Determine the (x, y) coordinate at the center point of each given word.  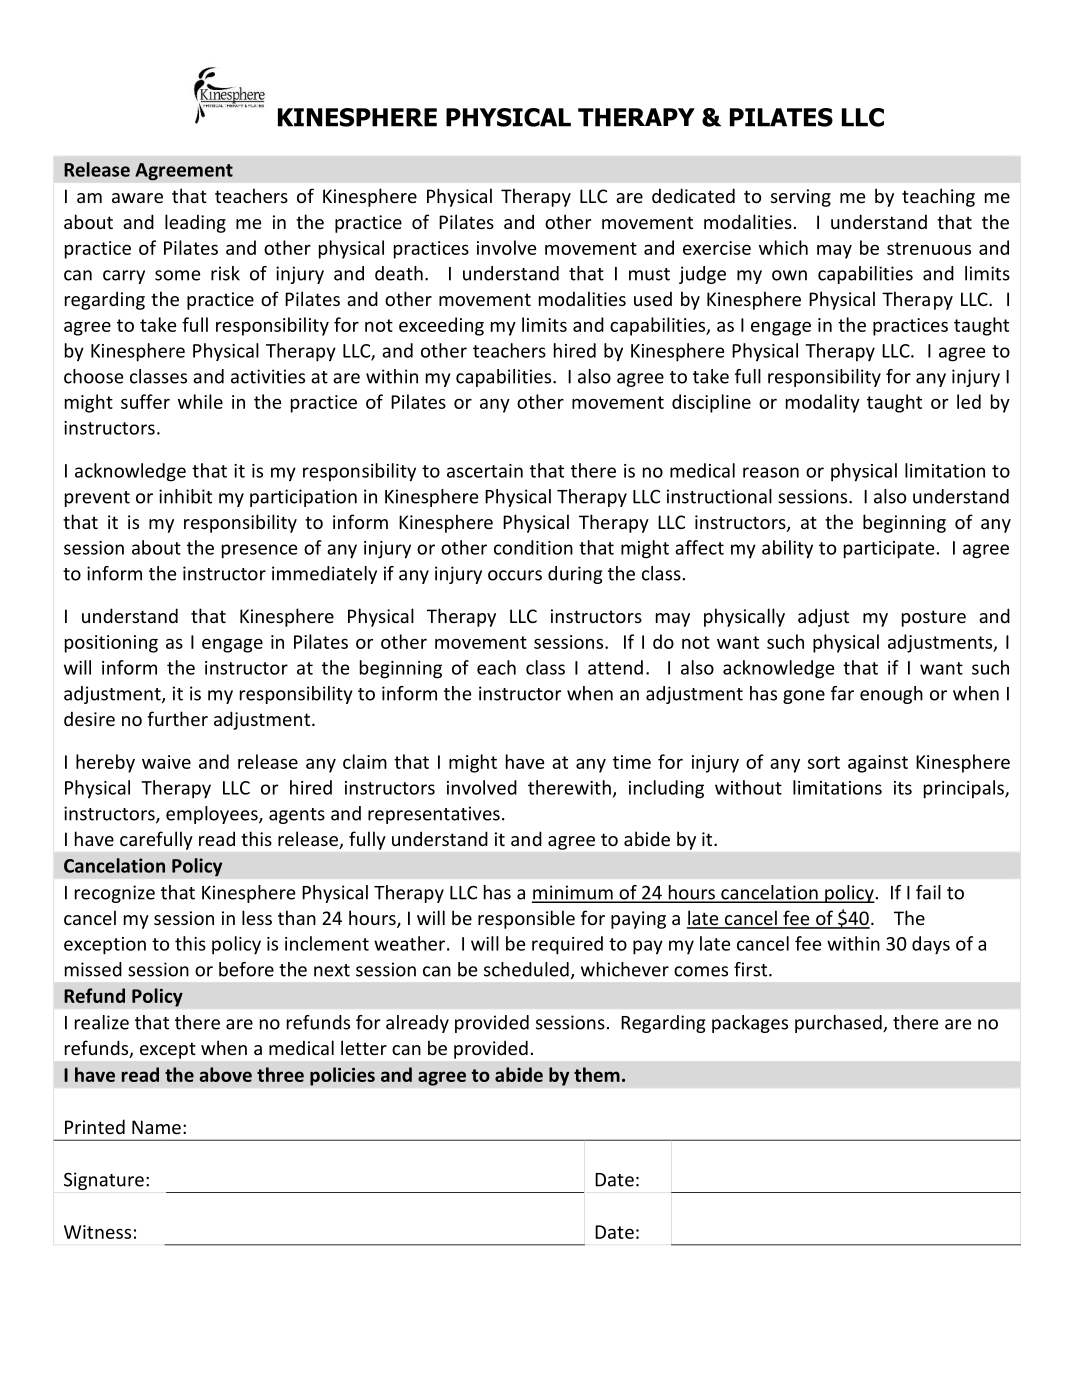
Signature (104, 1181)
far (842, 693)
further (177, 718)
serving (801, 198)
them (597, 1074)
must (649, 274)
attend (615, 667)
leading (195, 223)
